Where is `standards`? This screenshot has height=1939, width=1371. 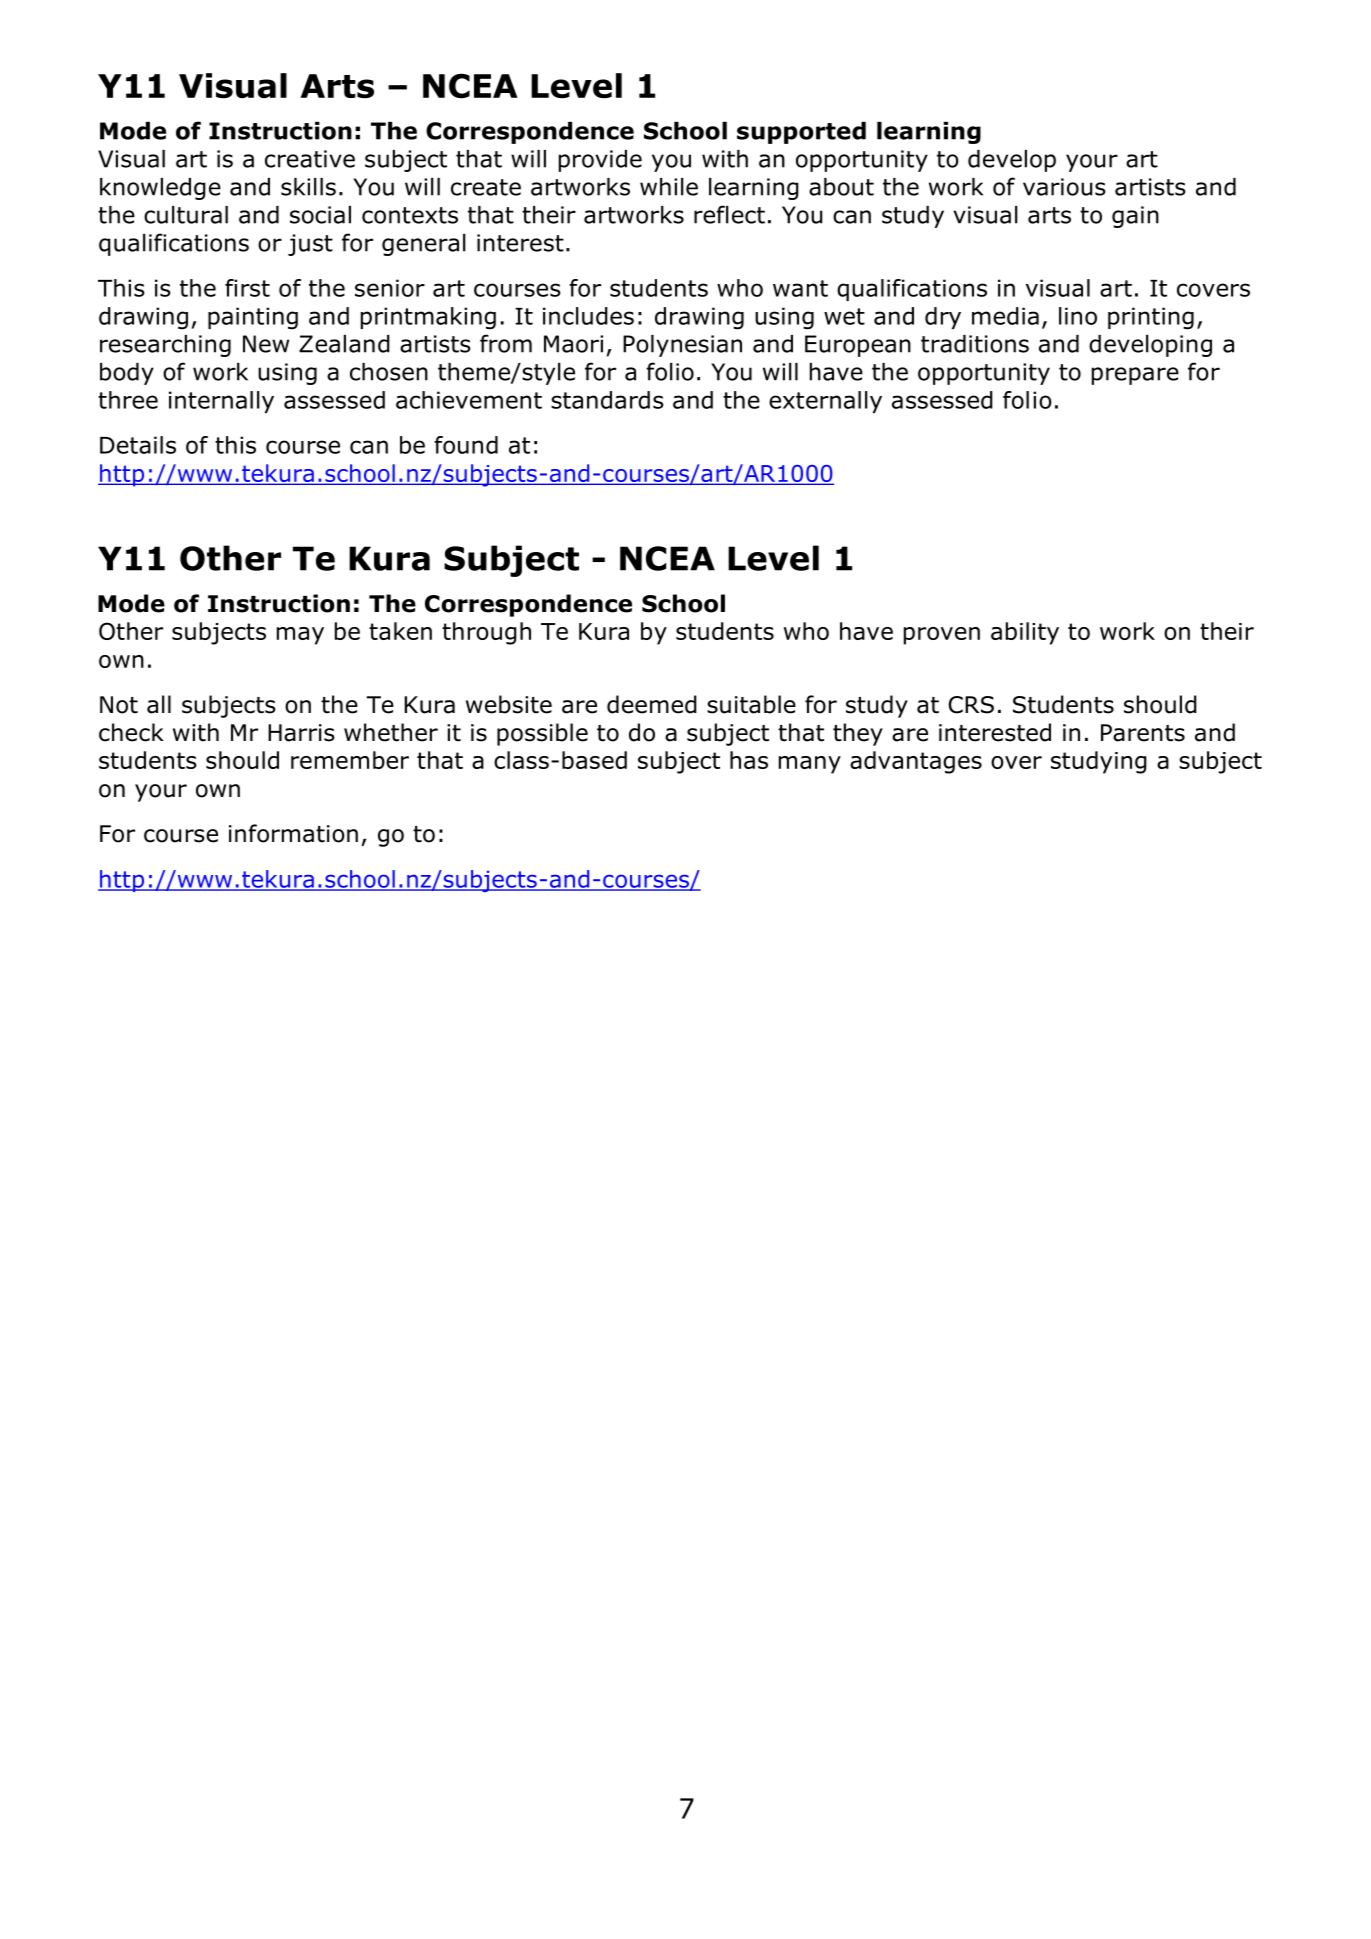 standards is located at coordinates (607, 400).
